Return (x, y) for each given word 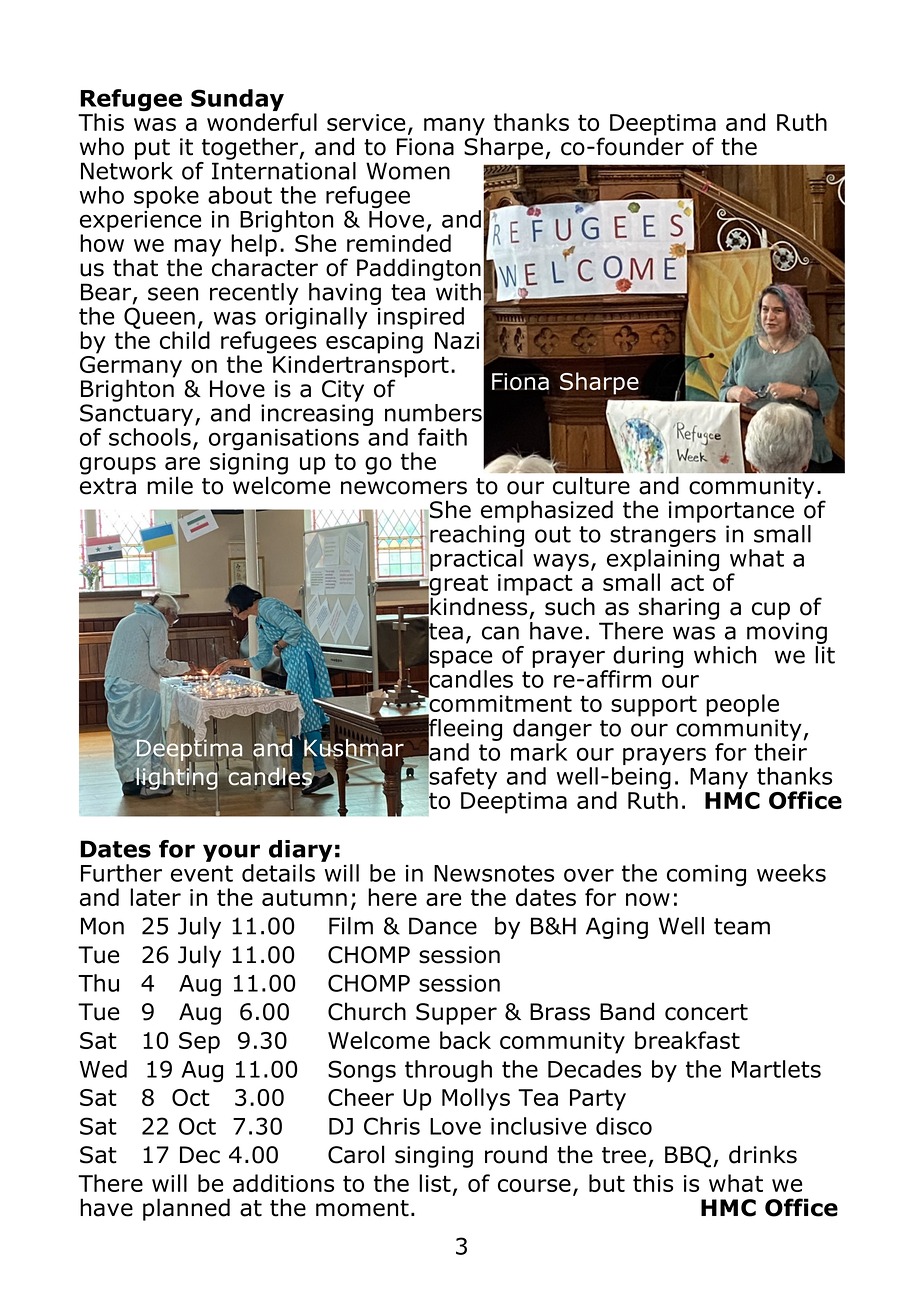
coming (706, 875)
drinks (763, 1154)
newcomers (404, 488)
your (231, 853)
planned (186, 1209)
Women (408, 171)
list (435, 1183)
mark (539, 752)
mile (170, 485)
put (152, 149)
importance (731, 512)
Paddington (419, 269)
